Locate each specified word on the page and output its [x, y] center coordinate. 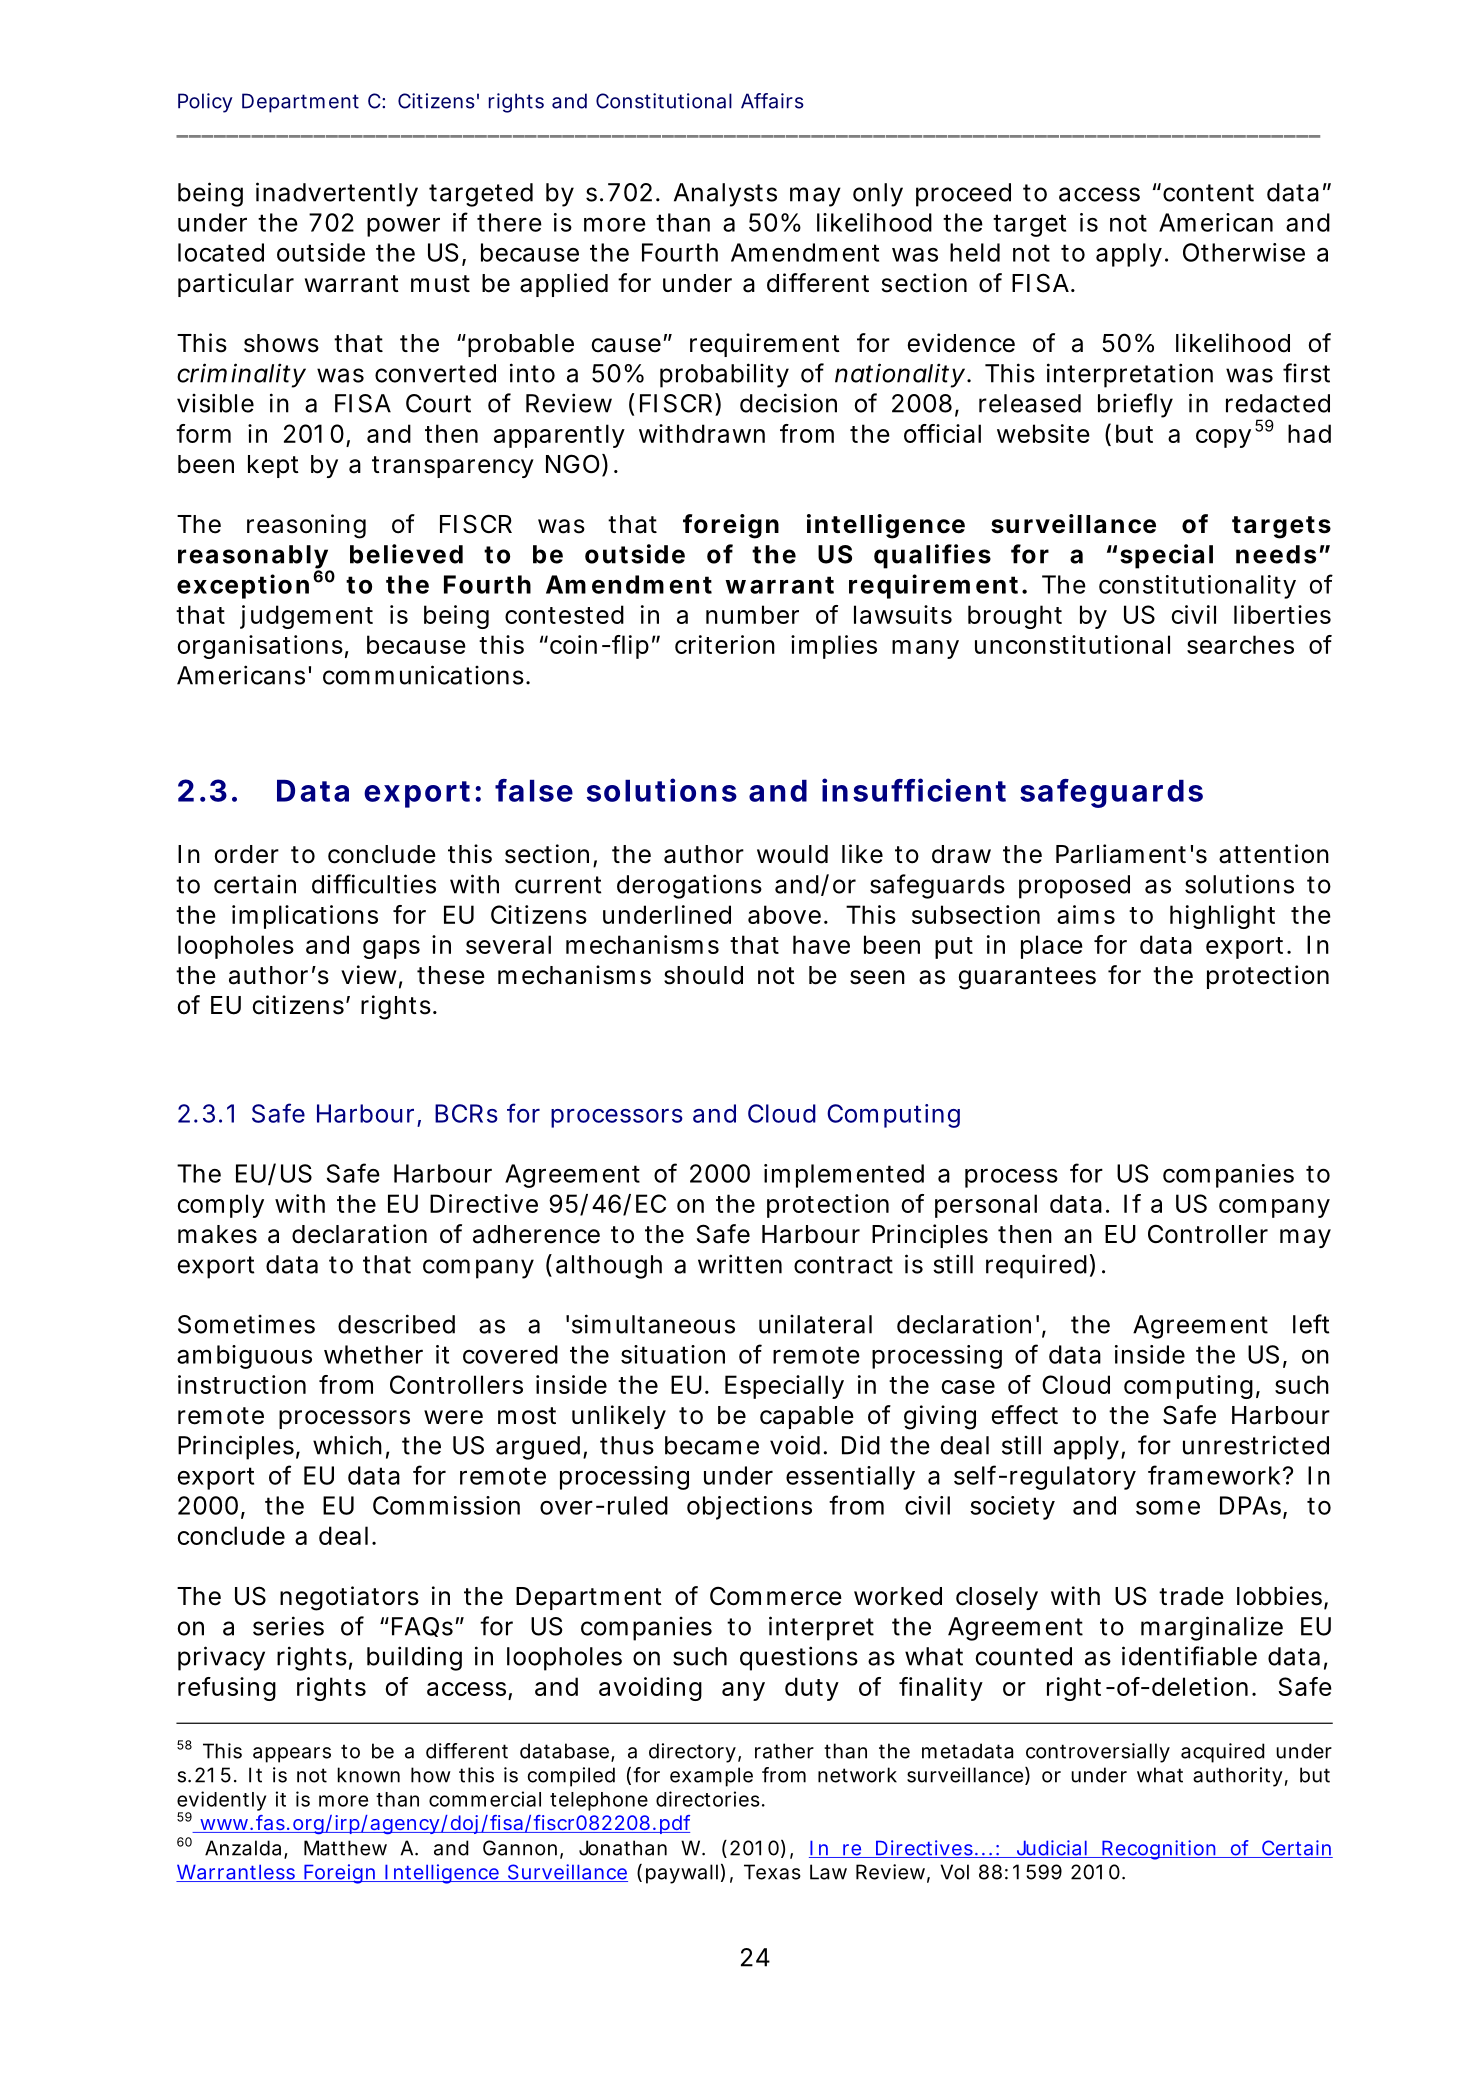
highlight [1222, 917]
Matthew [345, 1848]
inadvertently [337, 194]
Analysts [725, 195]
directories [710, 1799]
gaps [391, 949]
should [703, 975]
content [1208, 193]
